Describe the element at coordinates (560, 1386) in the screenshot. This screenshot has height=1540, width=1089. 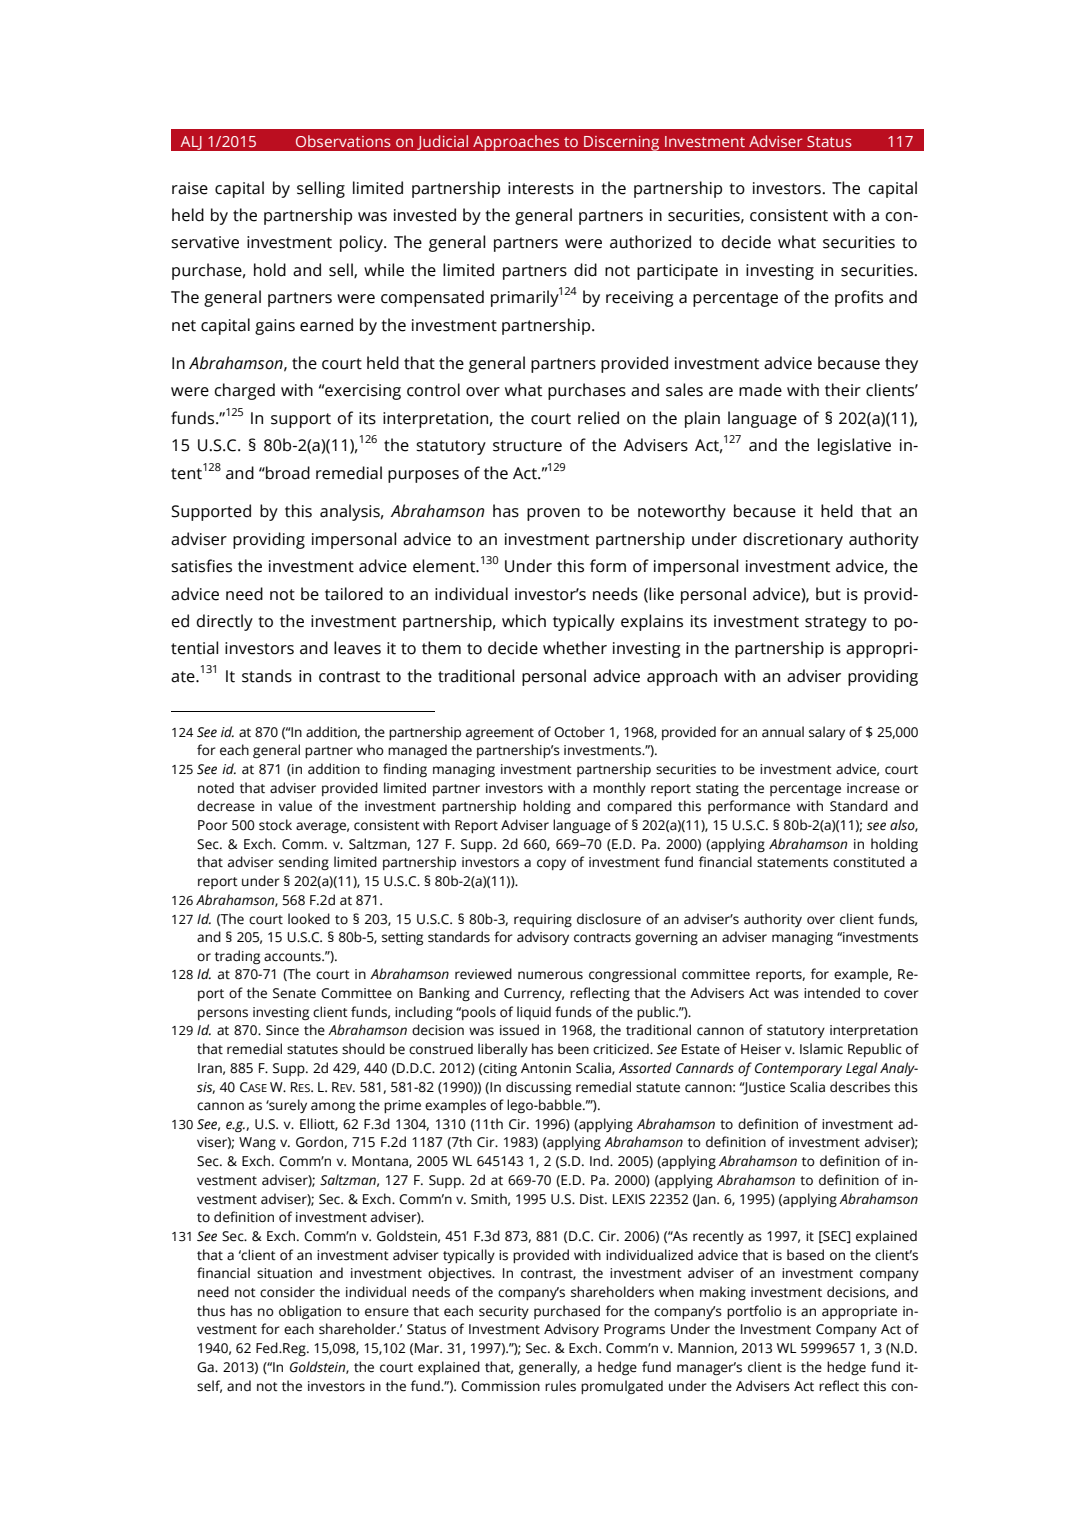
I see `rules` at that location.
